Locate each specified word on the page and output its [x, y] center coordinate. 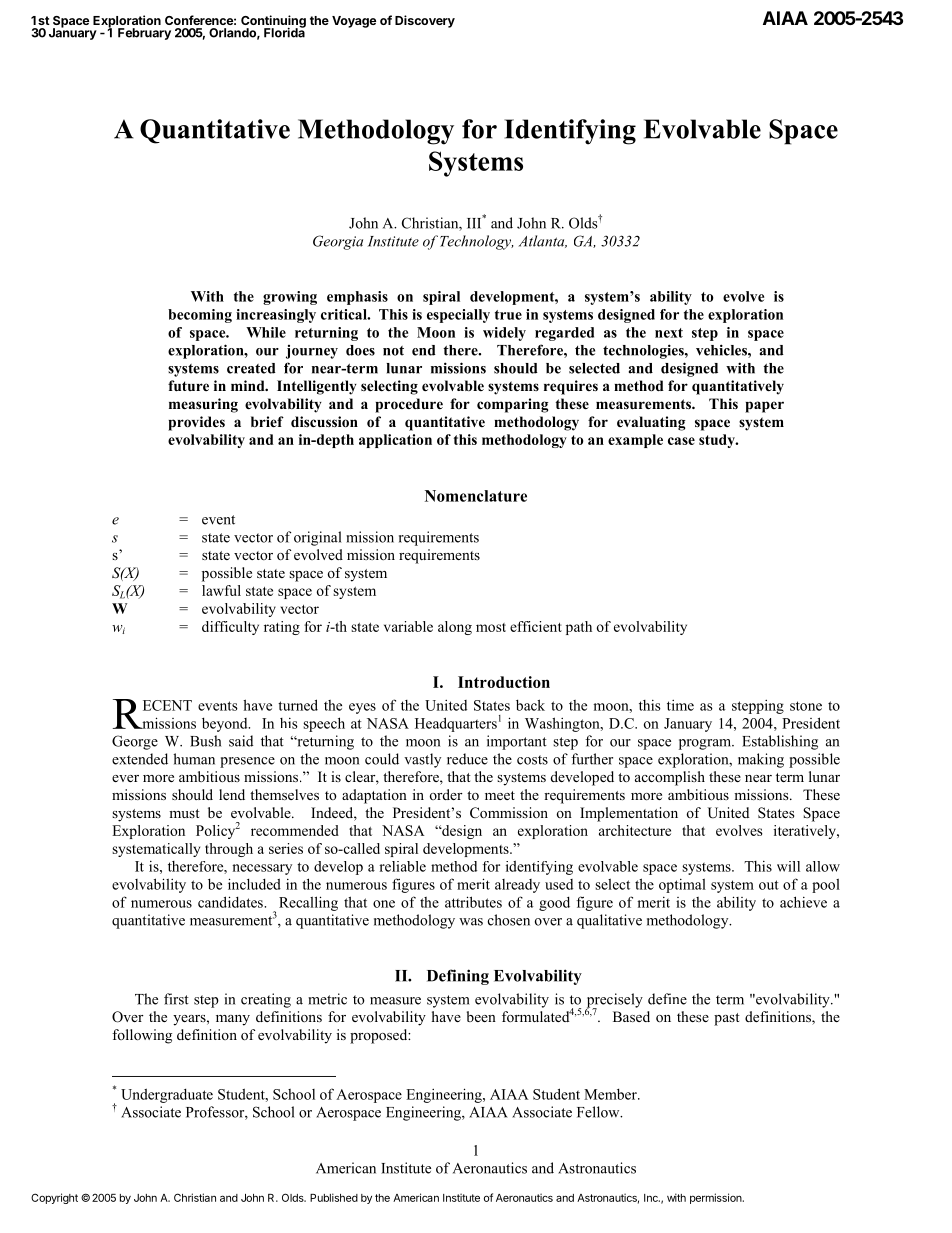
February [144, 34]
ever [125, 778]
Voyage [354, 22]
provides [196, 423]
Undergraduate [167, 1095]
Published [334, 1197]
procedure [409, 405]
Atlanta [543, 241]
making [761, 760]
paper [764, 407]
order [446, 794]
